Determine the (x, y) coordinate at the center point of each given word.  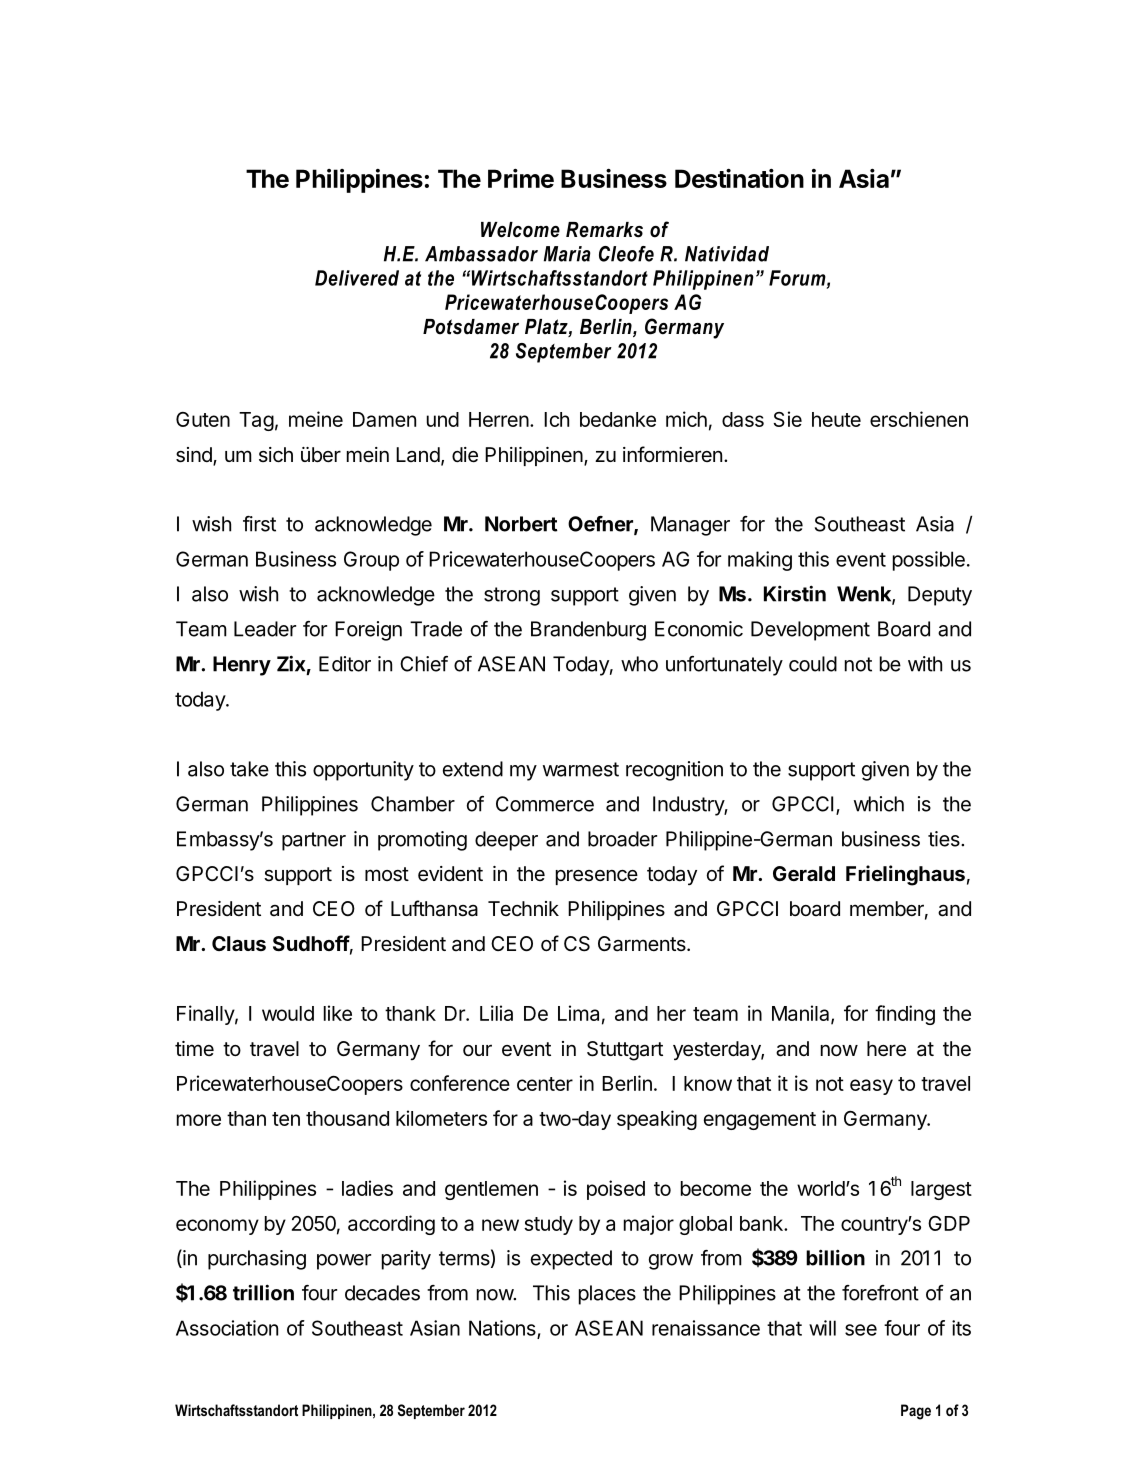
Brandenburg (588, 631)
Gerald (804, 873)
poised (616, 1190)
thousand (347, 1118)
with (925, 664)
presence (597, 877)
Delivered (357, 278)
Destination (739, 178)
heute (836, 419)
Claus (239, 943)
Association (227, 1328)
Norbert (521, 524)
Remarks (604, 230)
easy (871, 1087)
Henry (242, 666)
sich (276, 455)
